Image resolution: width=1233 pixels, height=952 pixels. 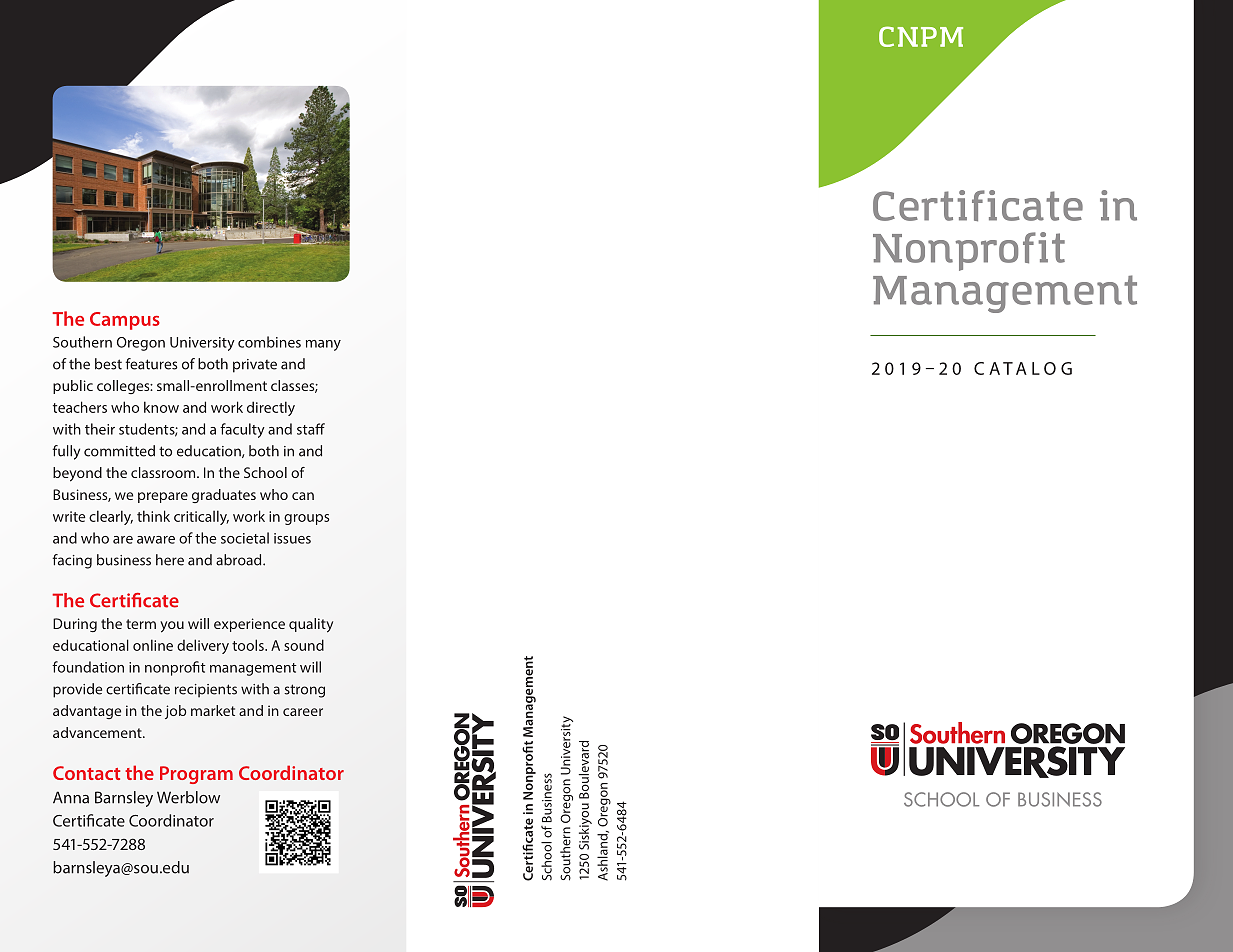 What do you see at coordinates (86, 773) in the screenshot?
I see `Contact` at bounding box center [86, 773].
